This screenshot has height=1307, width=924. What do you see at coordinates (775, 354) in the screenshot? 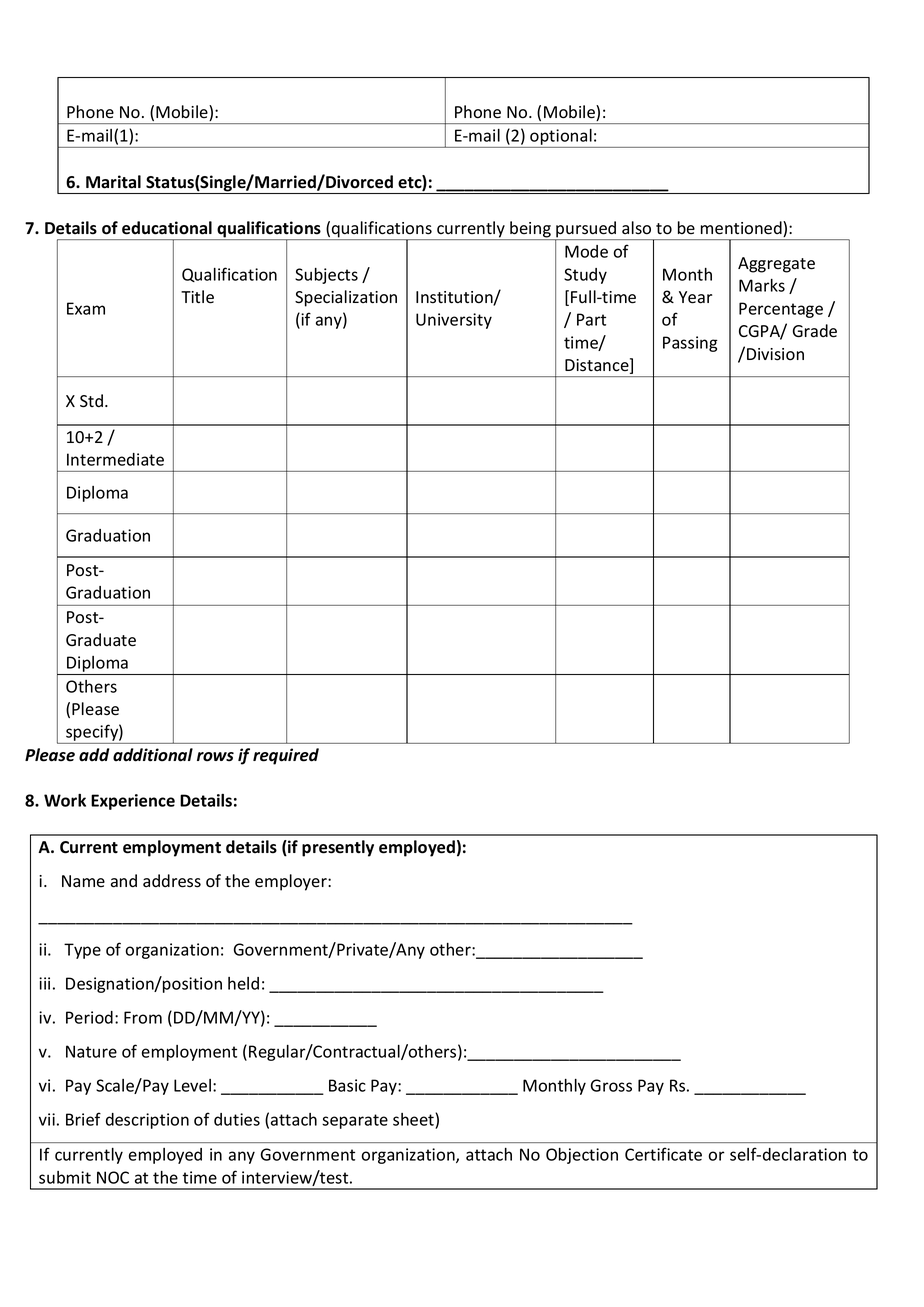
I see `Division` at bounding box center [775, 354].
